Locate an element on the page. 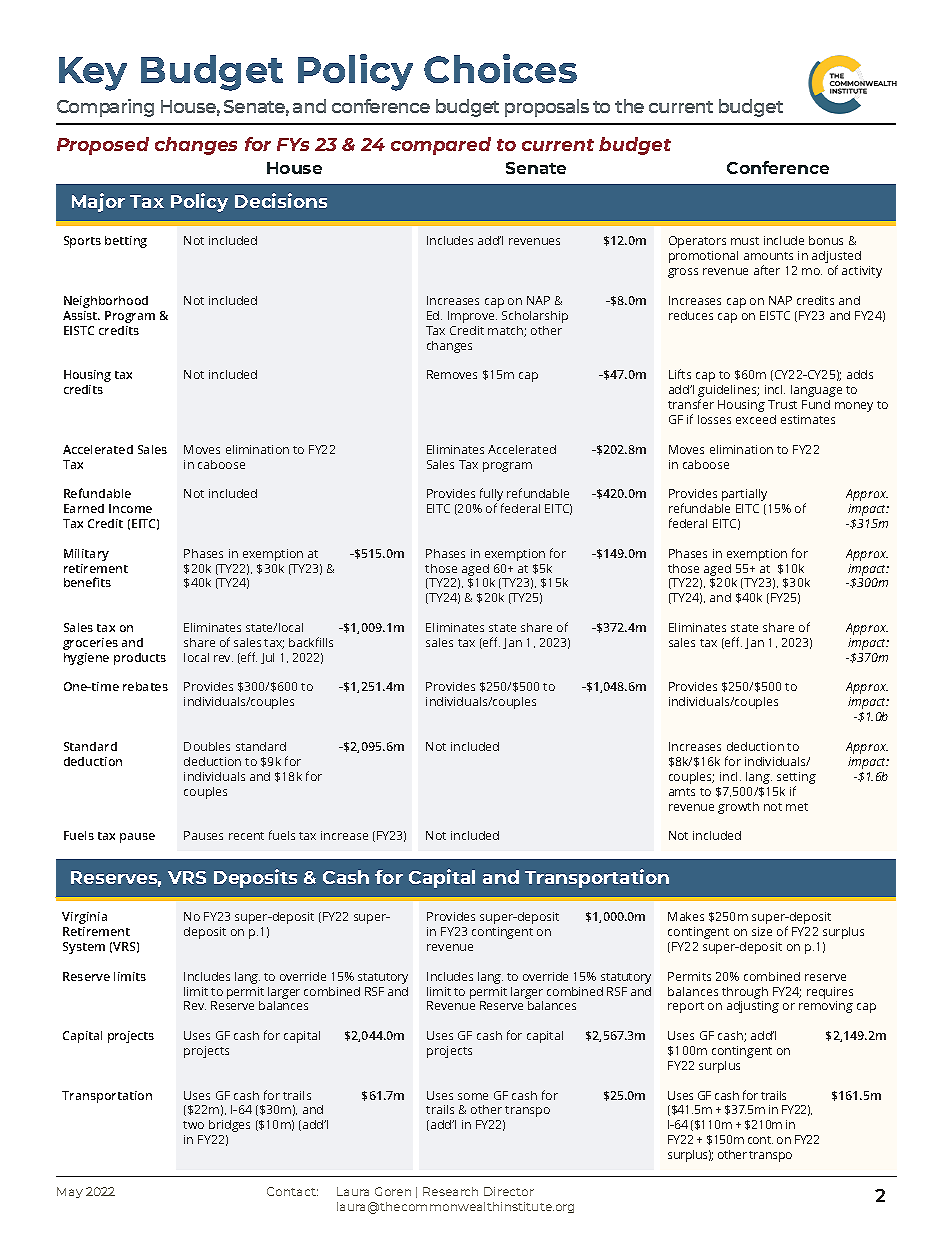 The width and height of the document is (952, 1233). must is located at coordinates (745, 241).
